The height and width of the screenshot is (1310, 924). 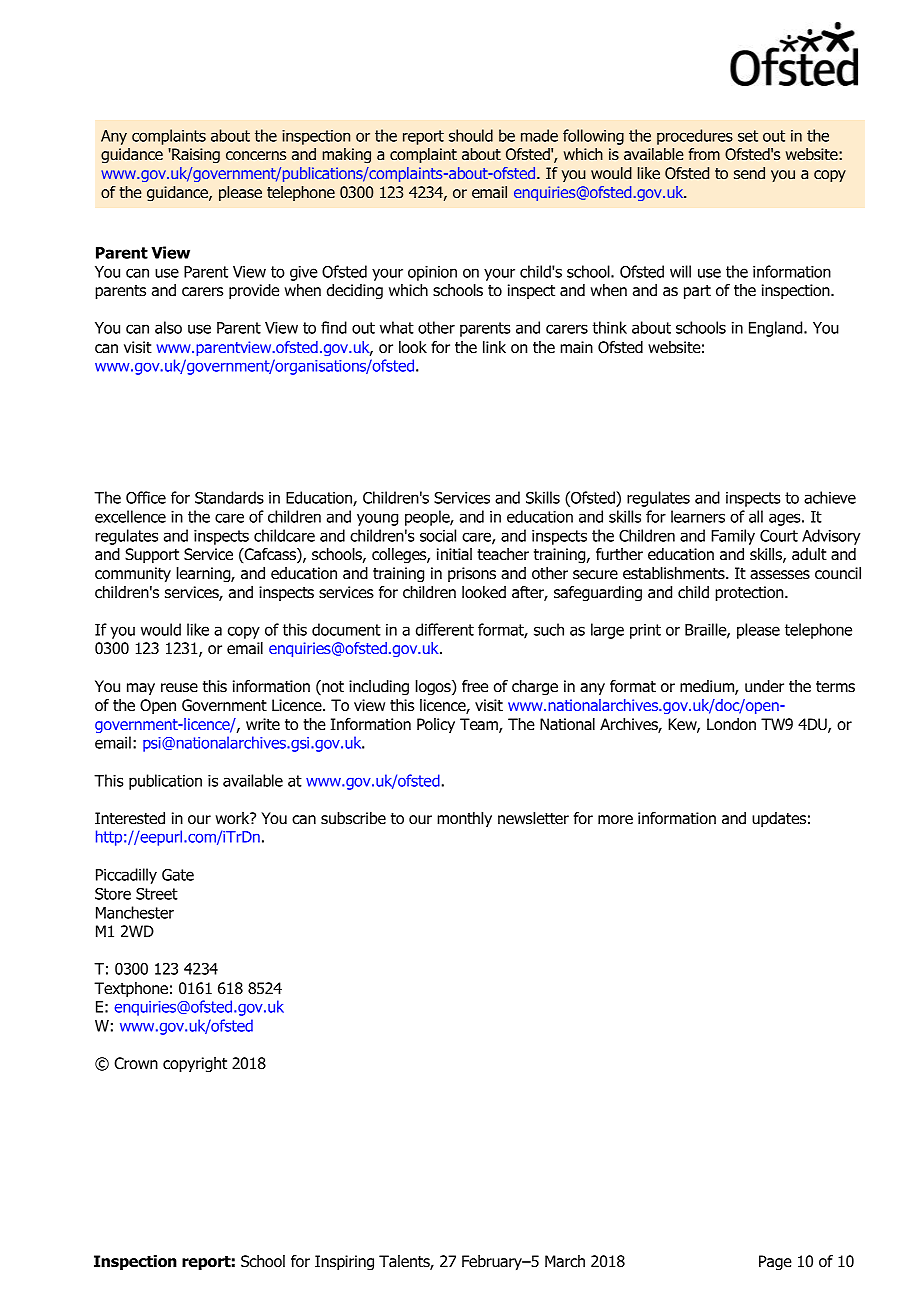 I want to click on send, so click(x=749, y=173).
